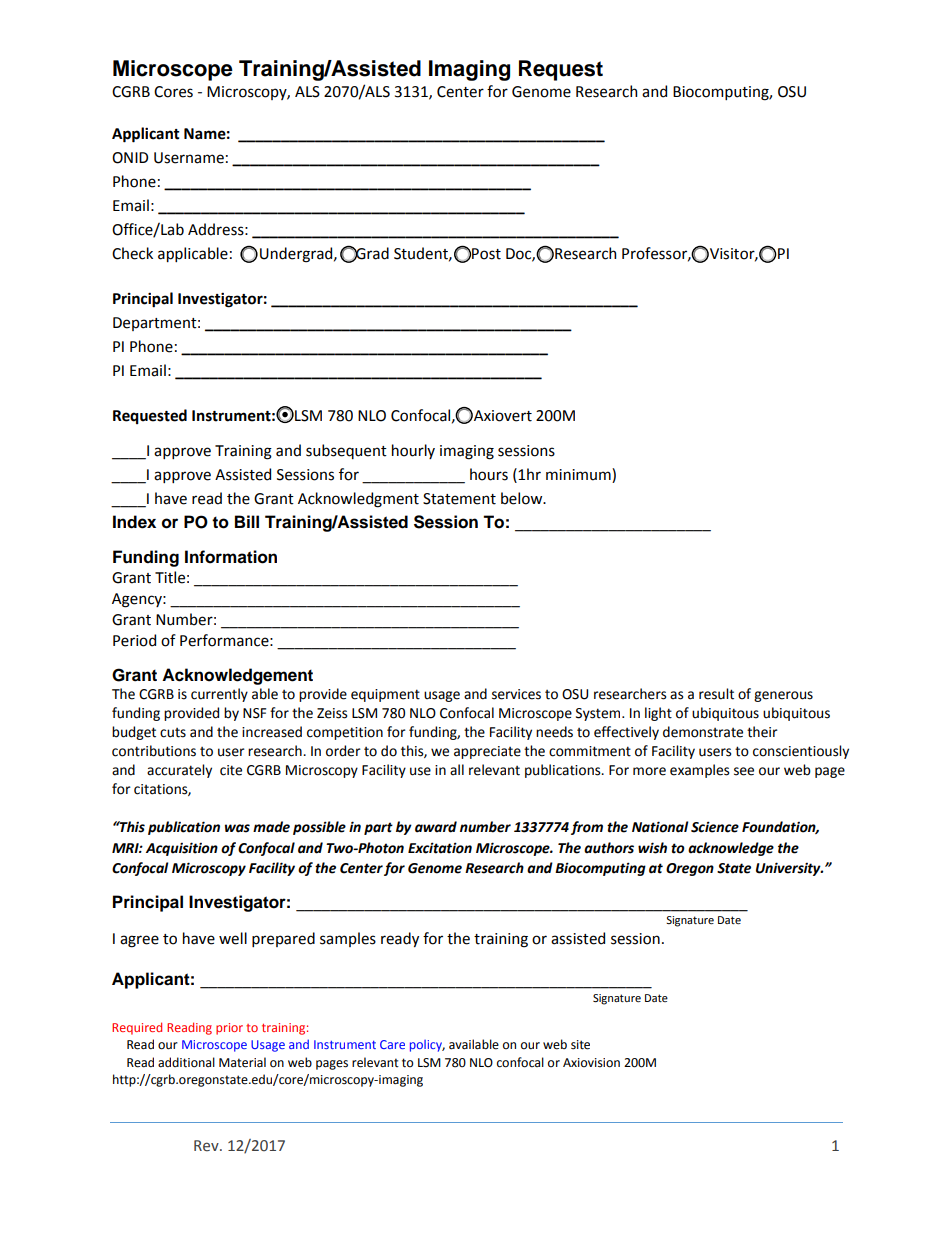 The width and height of the page is (952, 1233). What do you see at coordinates (231, 557) in the page?
I see `Information` at bounding box center [231, 557].
